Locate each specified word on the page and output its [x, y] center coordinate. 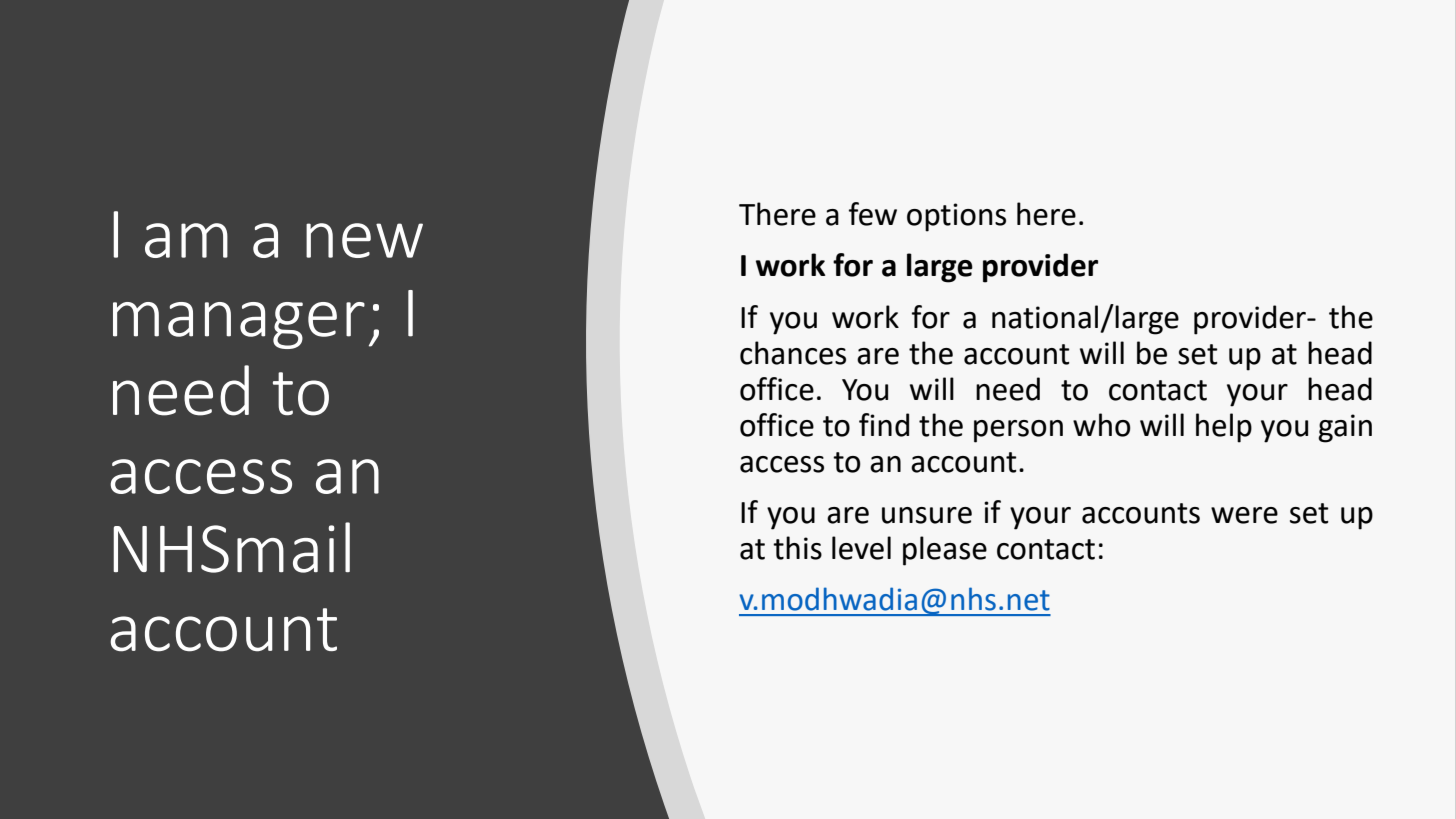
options [956, 217]
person [1018, 431]
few [873, 214]
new [364, 240]
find [884, 425]
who [1102, 425]
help [1224, 428]
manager [239, 325]
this [797, 548]
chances [793, 353]
